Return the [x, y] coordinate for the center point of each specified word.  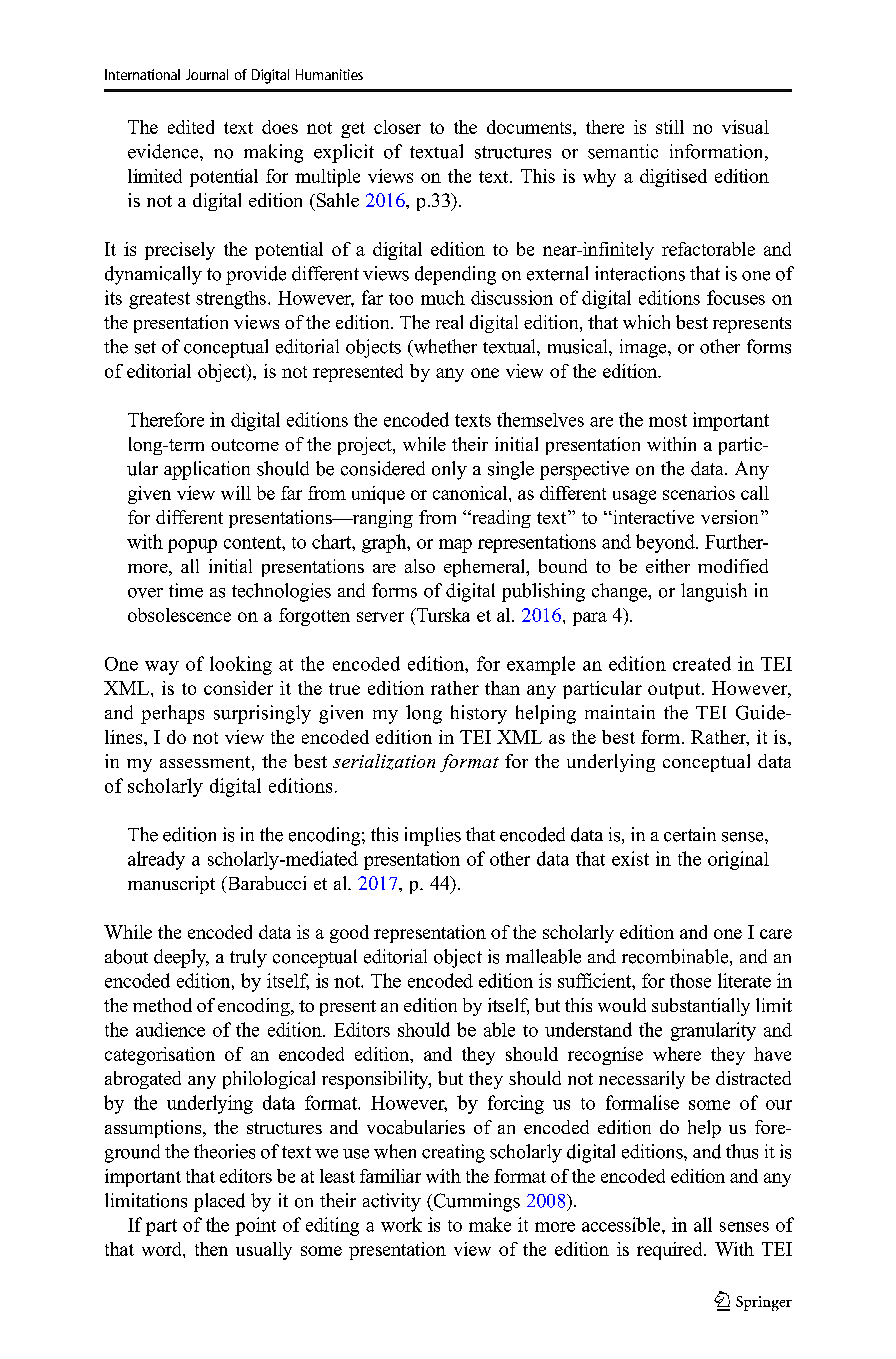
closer [397, 127]
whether [444, 347]
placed [219, 1202]
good [349, 934]
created [702, 663]
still [670, 127]
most [668, 420]
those [690, 980]
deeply [181, 958]
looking [241, 665]
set [145, 347]
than [502, 688]
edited [191, 127]
